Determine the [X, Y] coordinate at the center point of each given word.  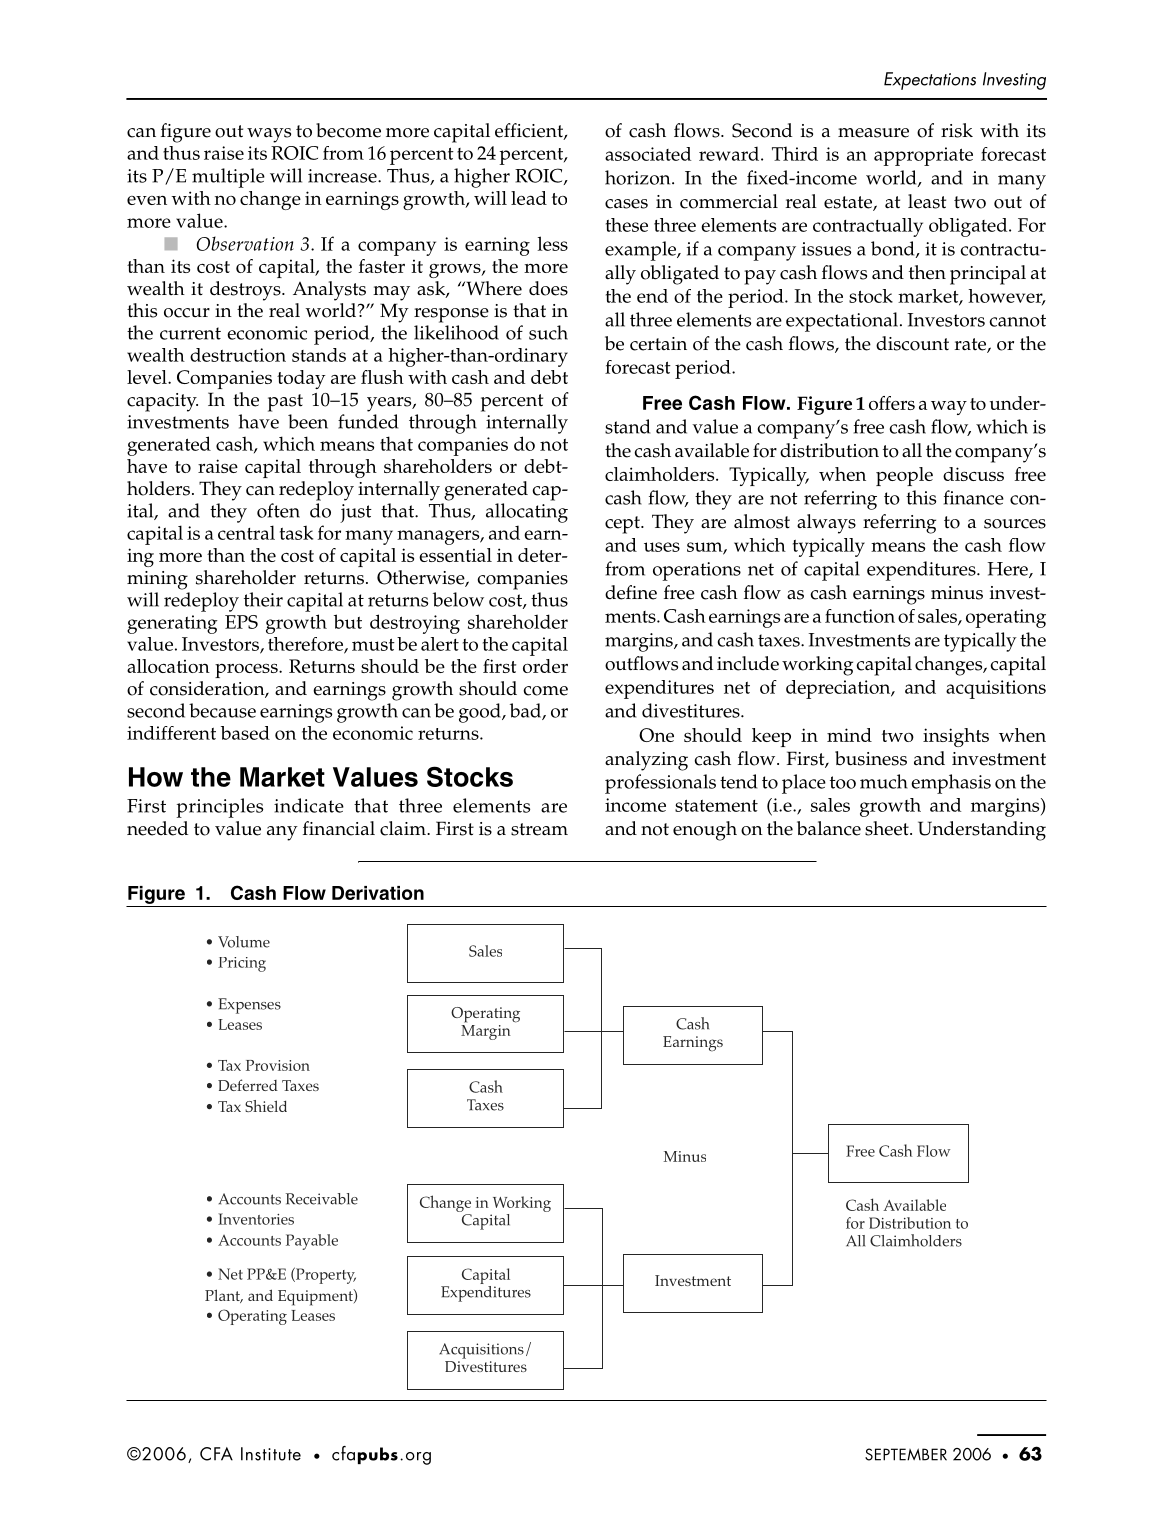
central [246, 532]
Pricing [242, 964]
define [631, 592]
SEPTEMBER [906, 1454]
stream [539, 829]
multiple [228, 178]
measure [873, 133]
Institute [271, 1454]
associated [648, 154]
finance [974, 497]
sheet [888, 828]
